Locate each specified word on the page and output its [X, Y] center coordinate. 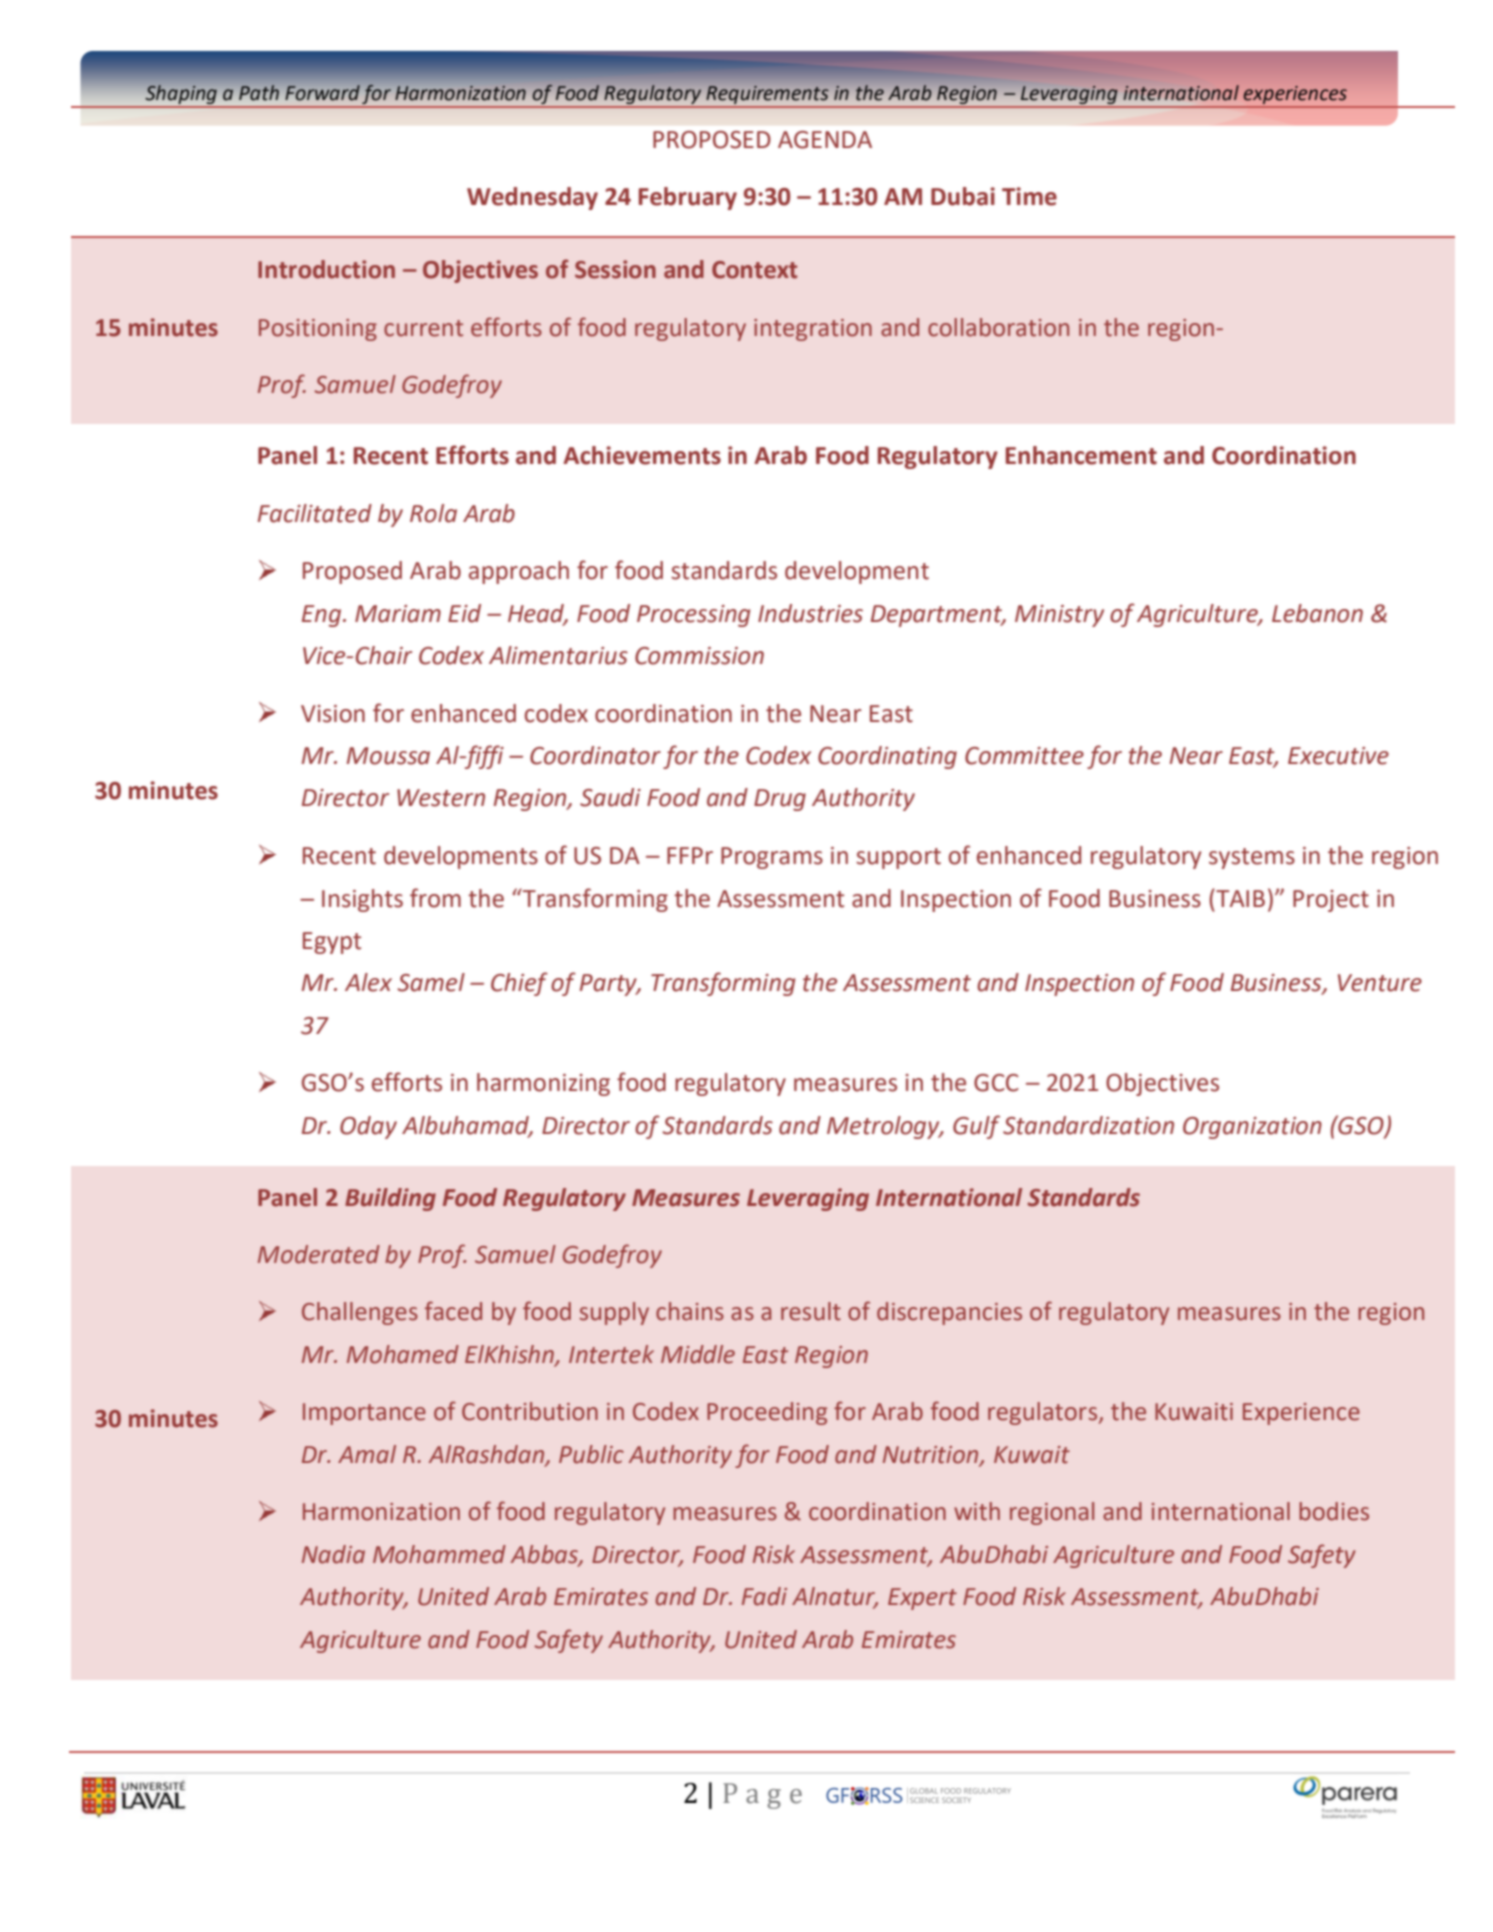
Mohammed [439, 1554]
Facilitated [315, 513]
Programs [772, 858]
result [811, 1311]
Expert [922, 1599]
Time [1029, 196]
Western [441, 798]
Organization [1252, 1128]
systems [1252, 858]
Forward [322, 92]
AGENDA [825, 140]
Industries [810, 613]
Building [390, 1199]
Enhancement [1081, 455]
